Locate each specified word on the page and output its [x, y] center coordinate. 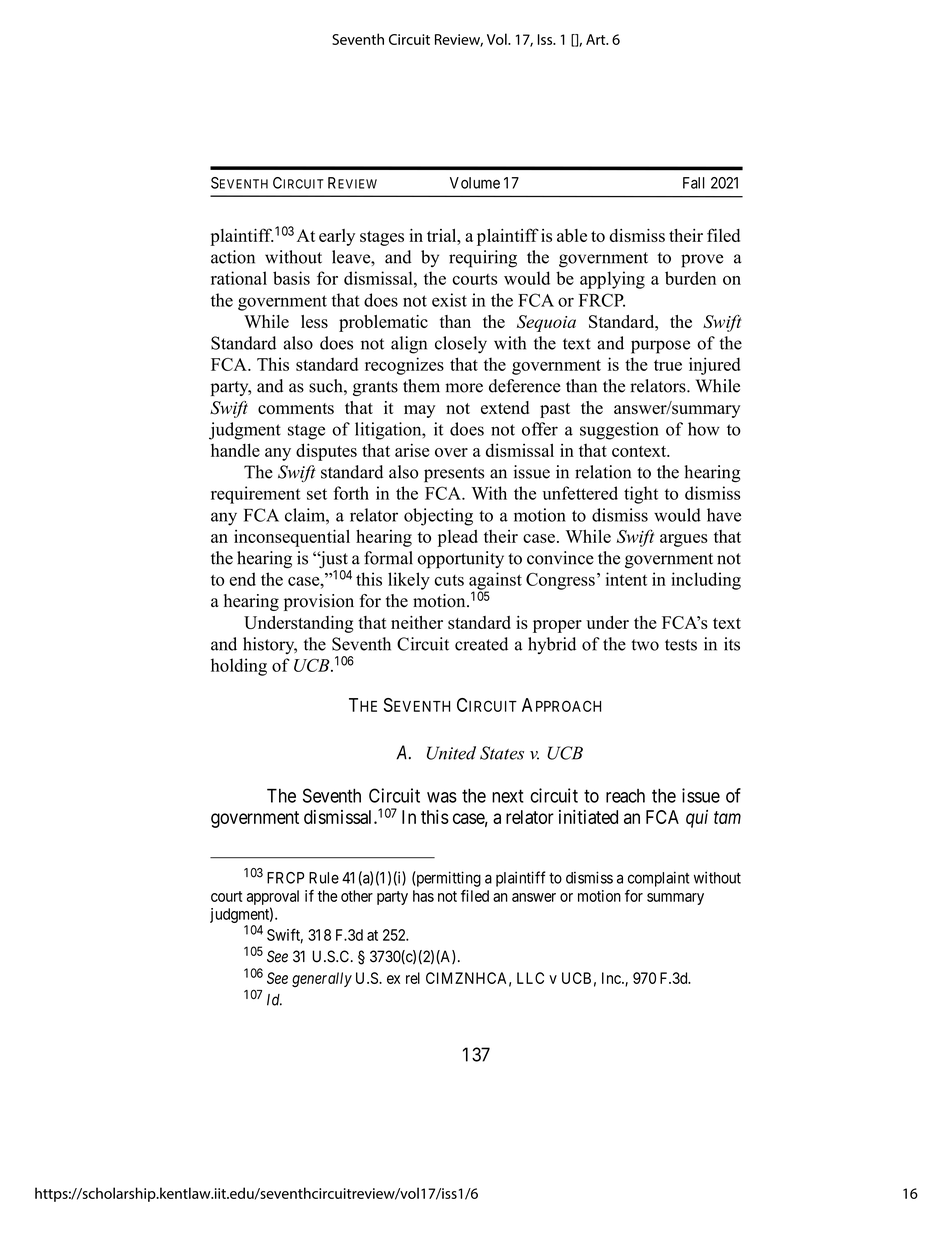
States [502, 753]
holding [239, 667]
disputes [326, 452]
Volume [475, 183]
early [337, 237]
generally [322, 979]
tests [681, 645]
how [704, 429]
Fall [694, 183]
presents [454, 475]
